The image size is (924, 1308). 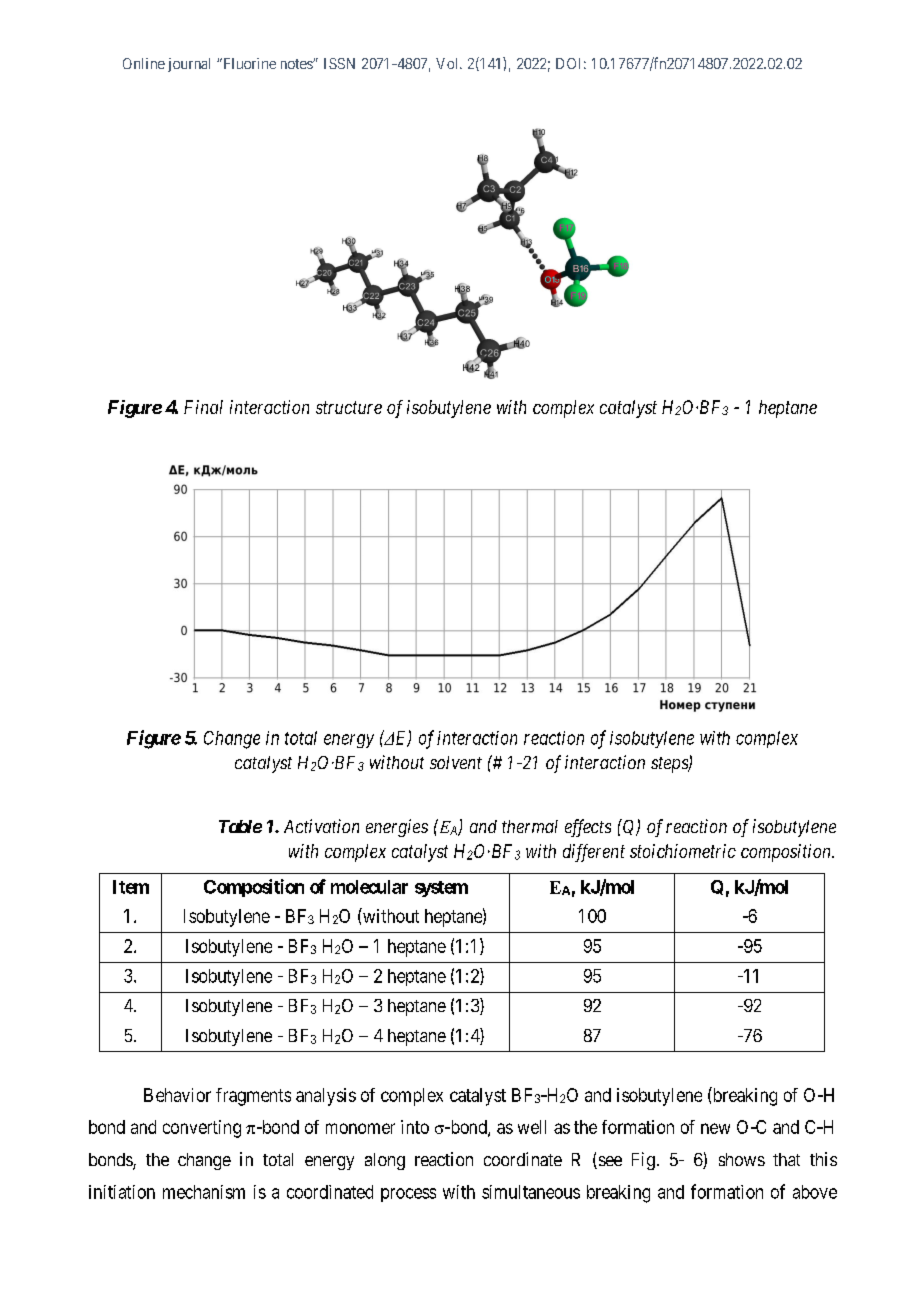 What do you see at coordinates (339, 63) in the image?
I see `ISSN` at bounding box center [339, 63].
